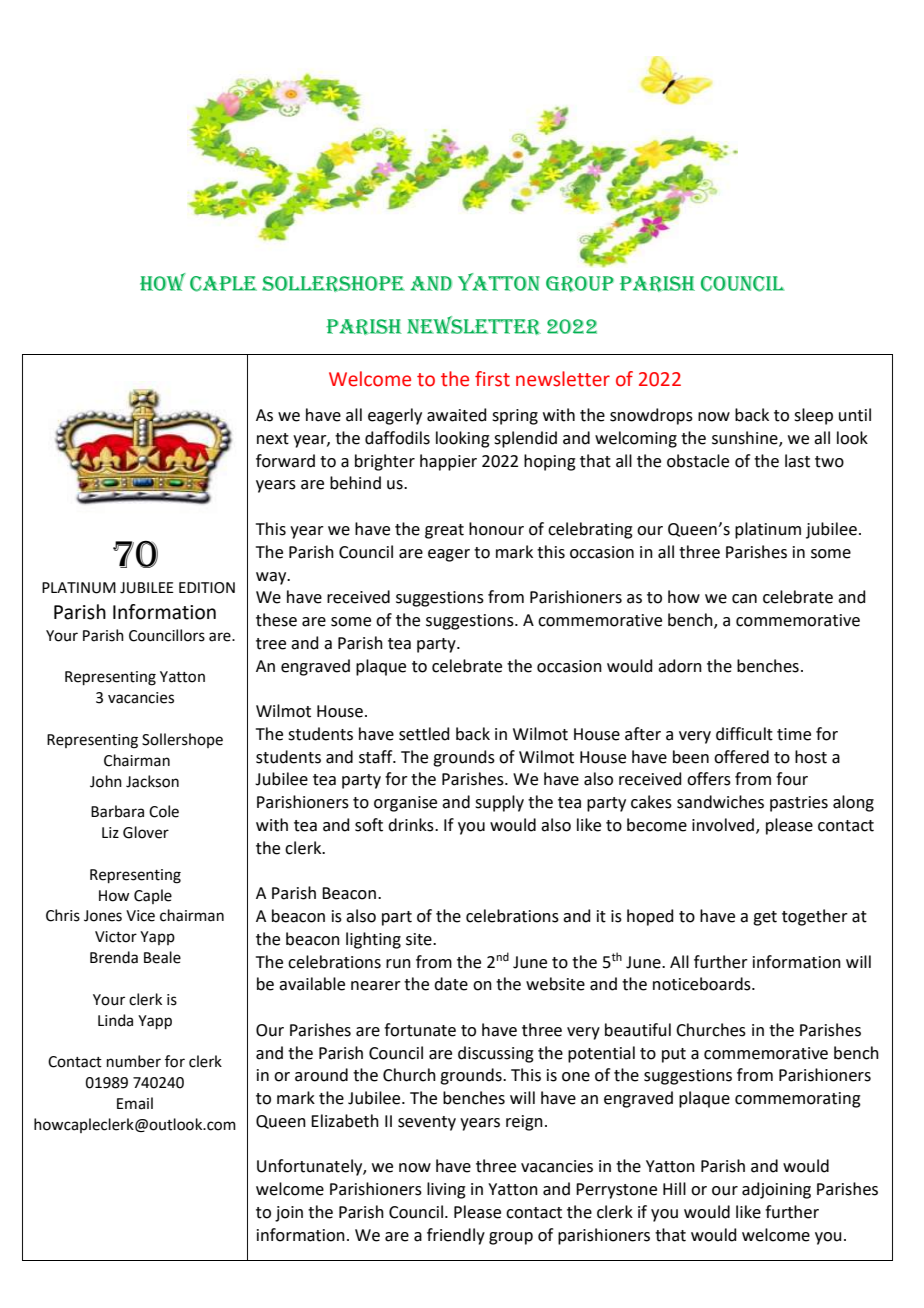 The width and height of the image is (924, 1308). I want to click on supply, so click(499, 803).
